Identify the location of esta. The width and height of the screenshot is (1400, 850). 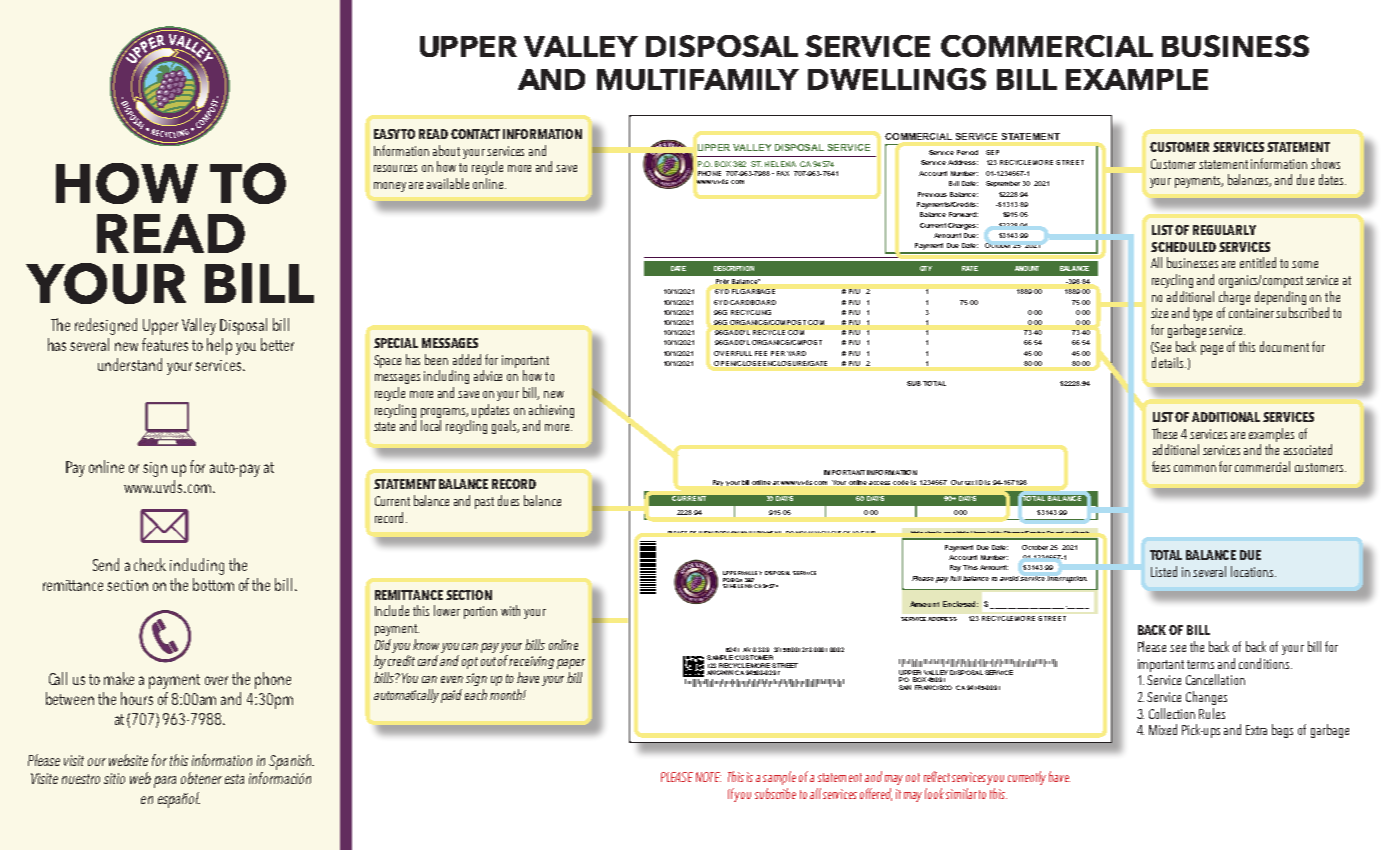
(234, 779).
